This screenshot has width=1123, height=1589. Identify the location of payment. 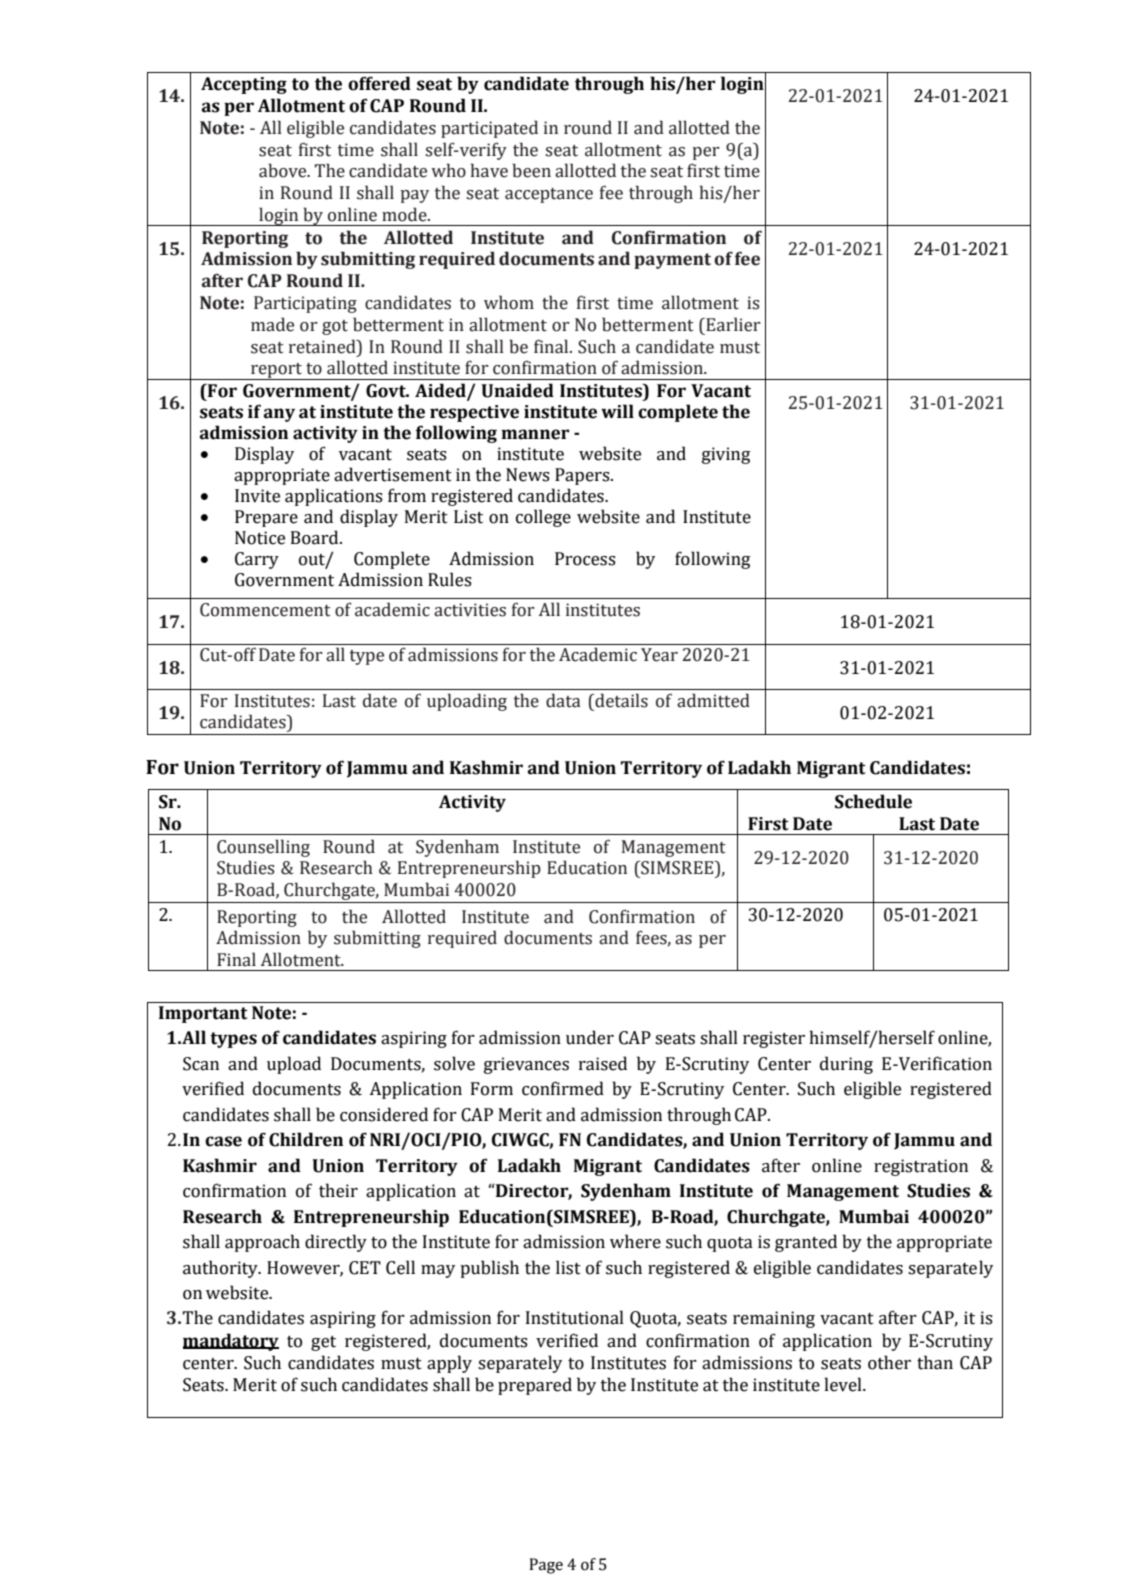
(672, 261).
